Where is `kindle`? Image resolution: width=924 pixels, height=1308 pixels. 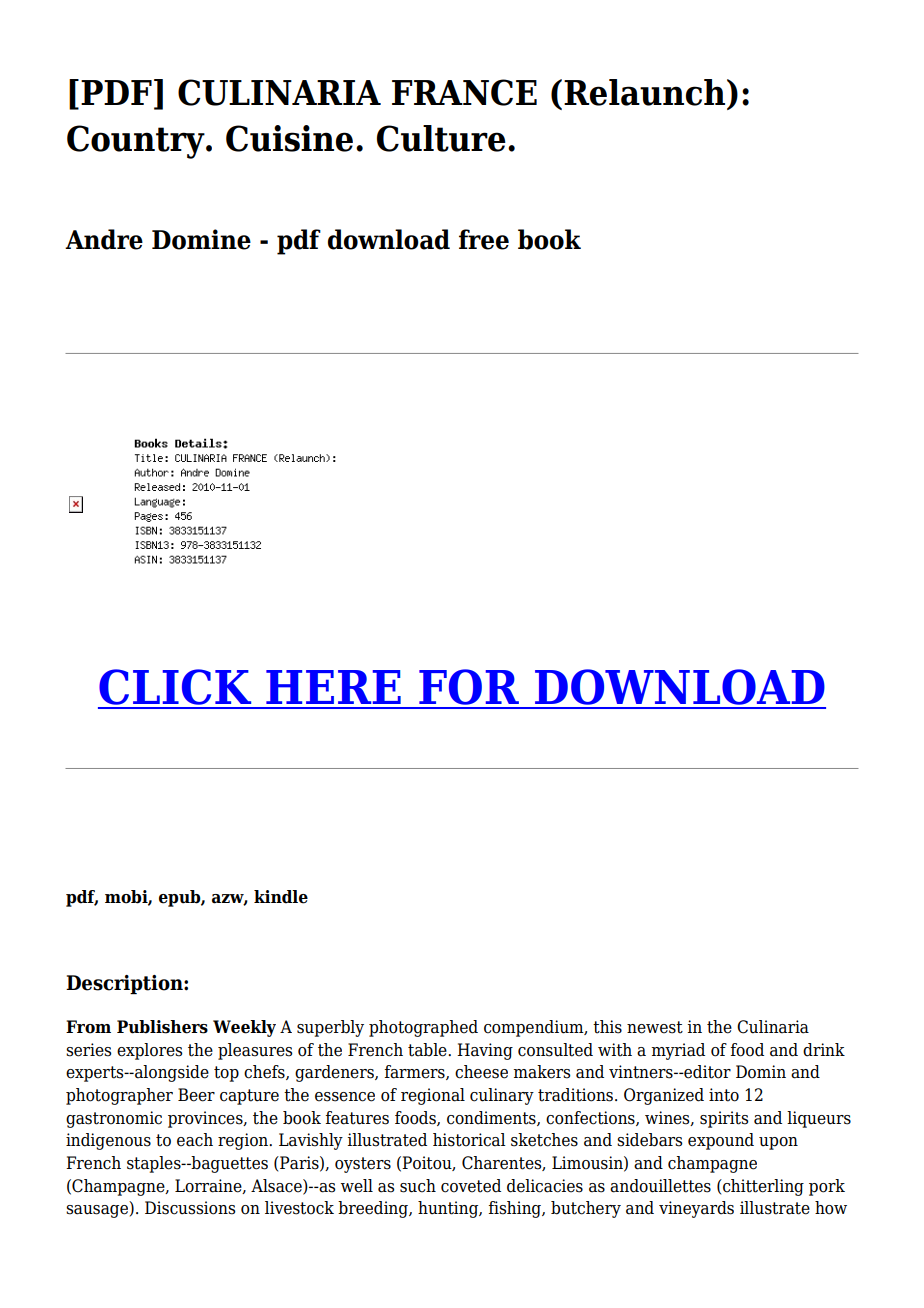
kindle is located at coordinates (281, 897).
